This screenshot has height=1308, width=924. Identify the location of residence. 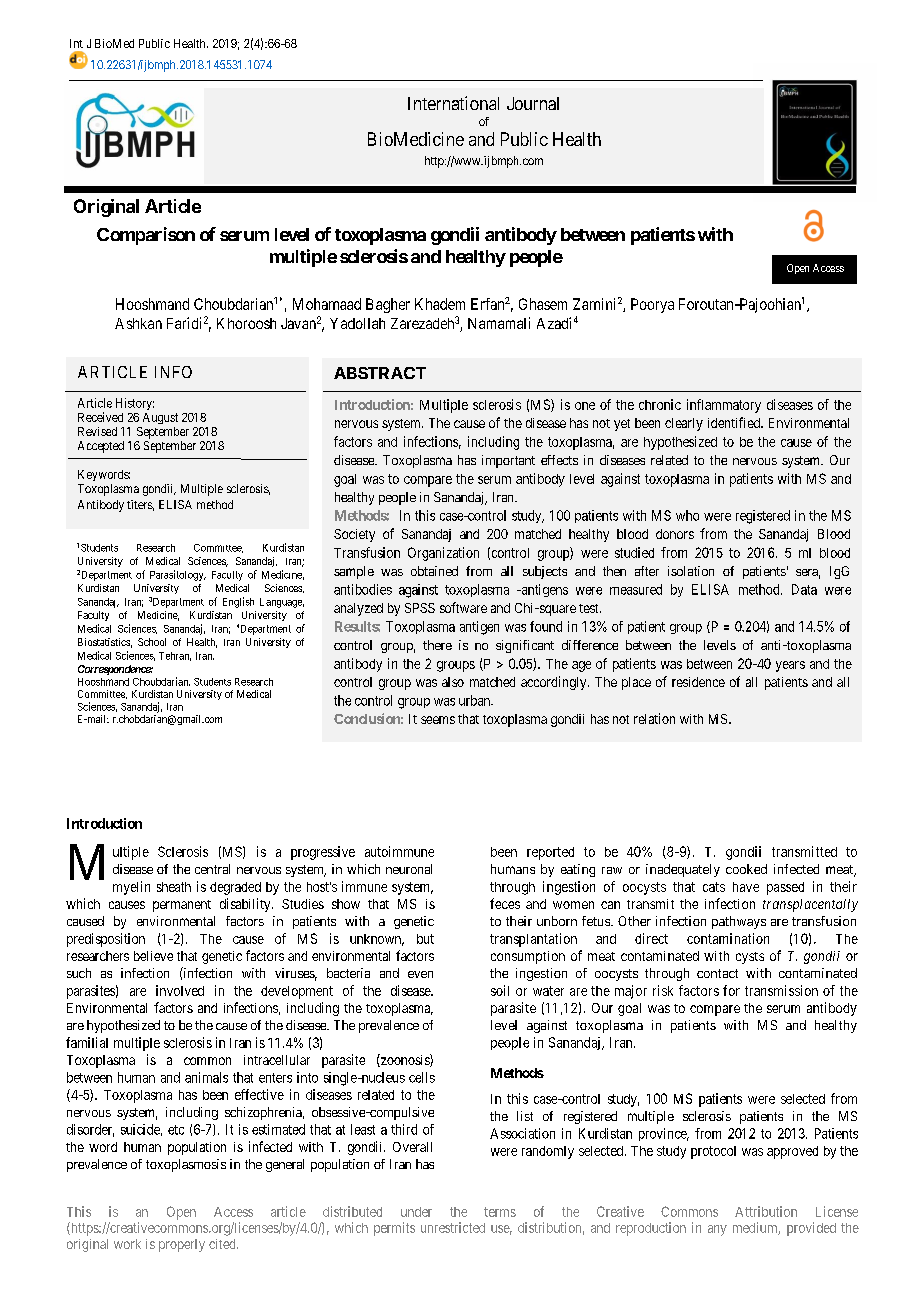
(698, 682).
